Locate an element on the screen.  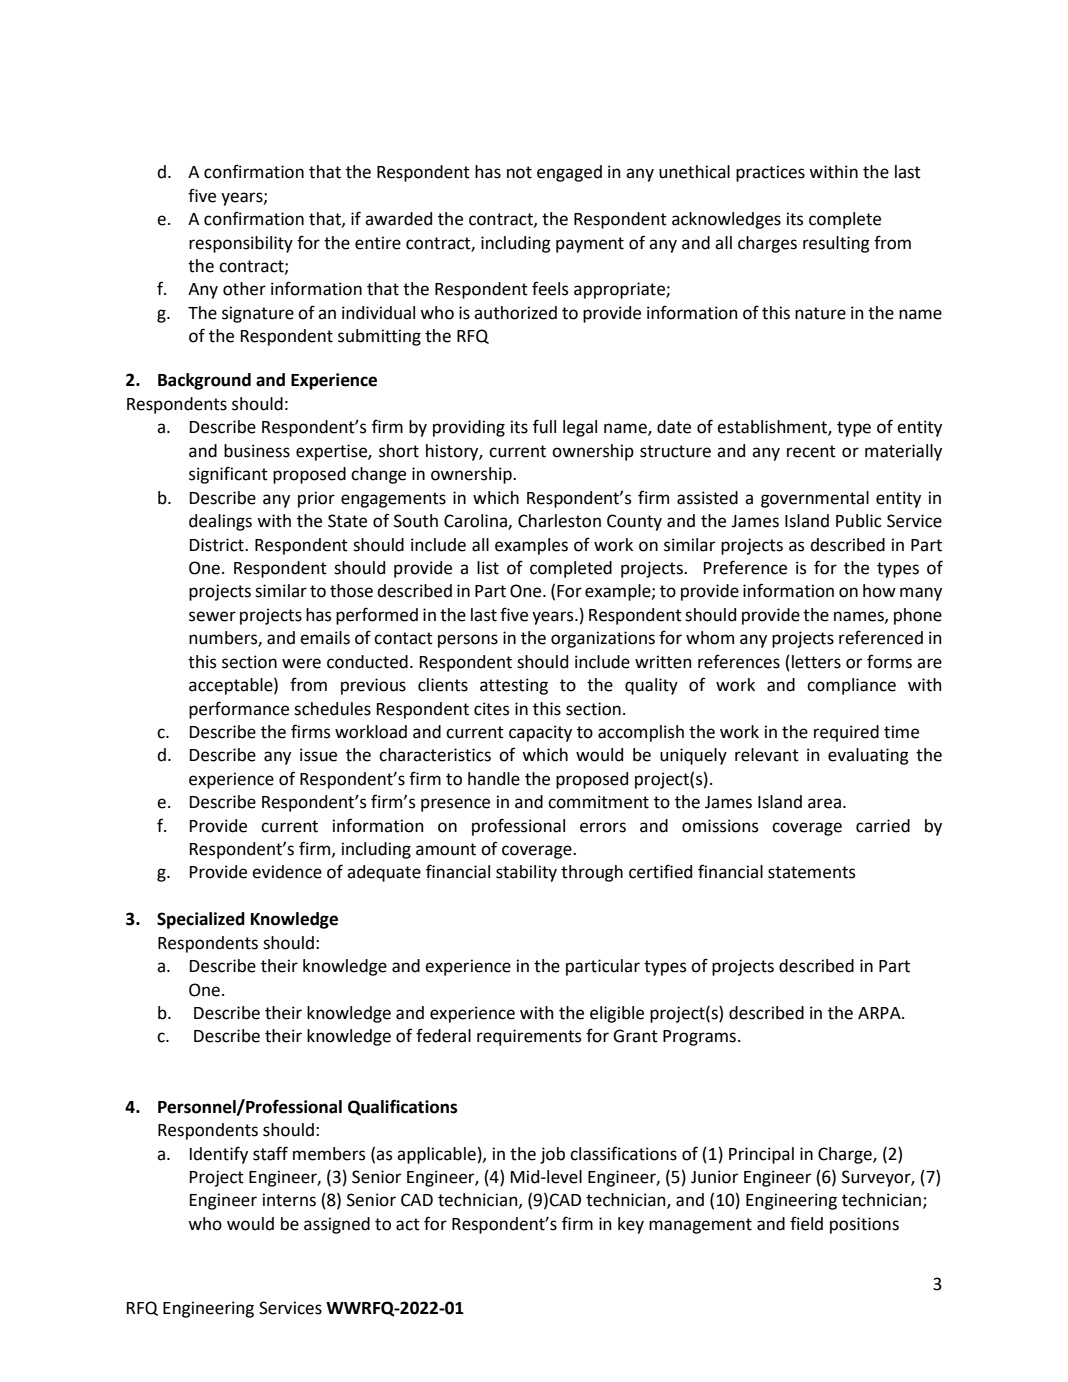
resulting is located at coordinates (836, 244).
